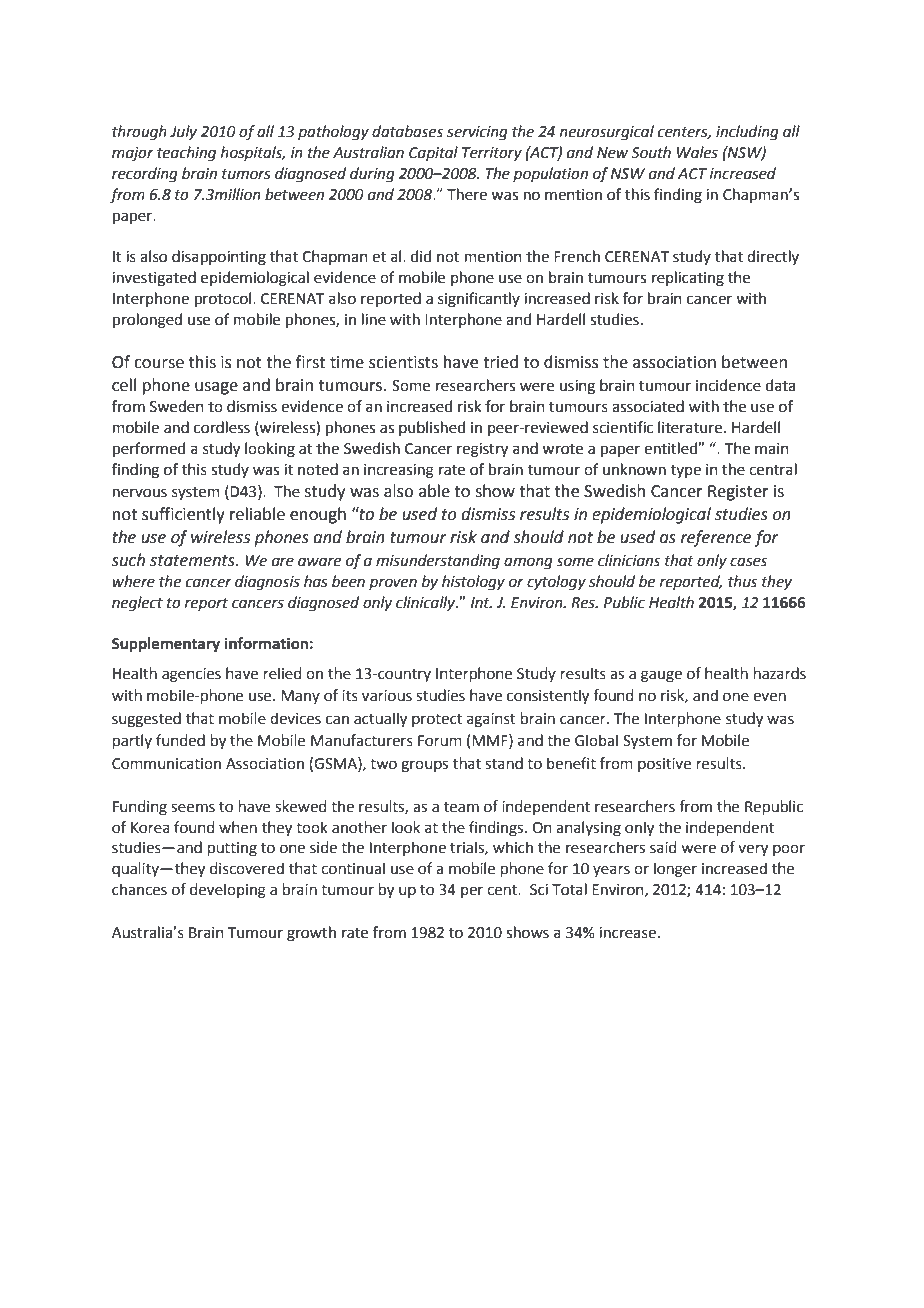 The image size is (924, 1308). I want to click on longer, so click(675, 870).
